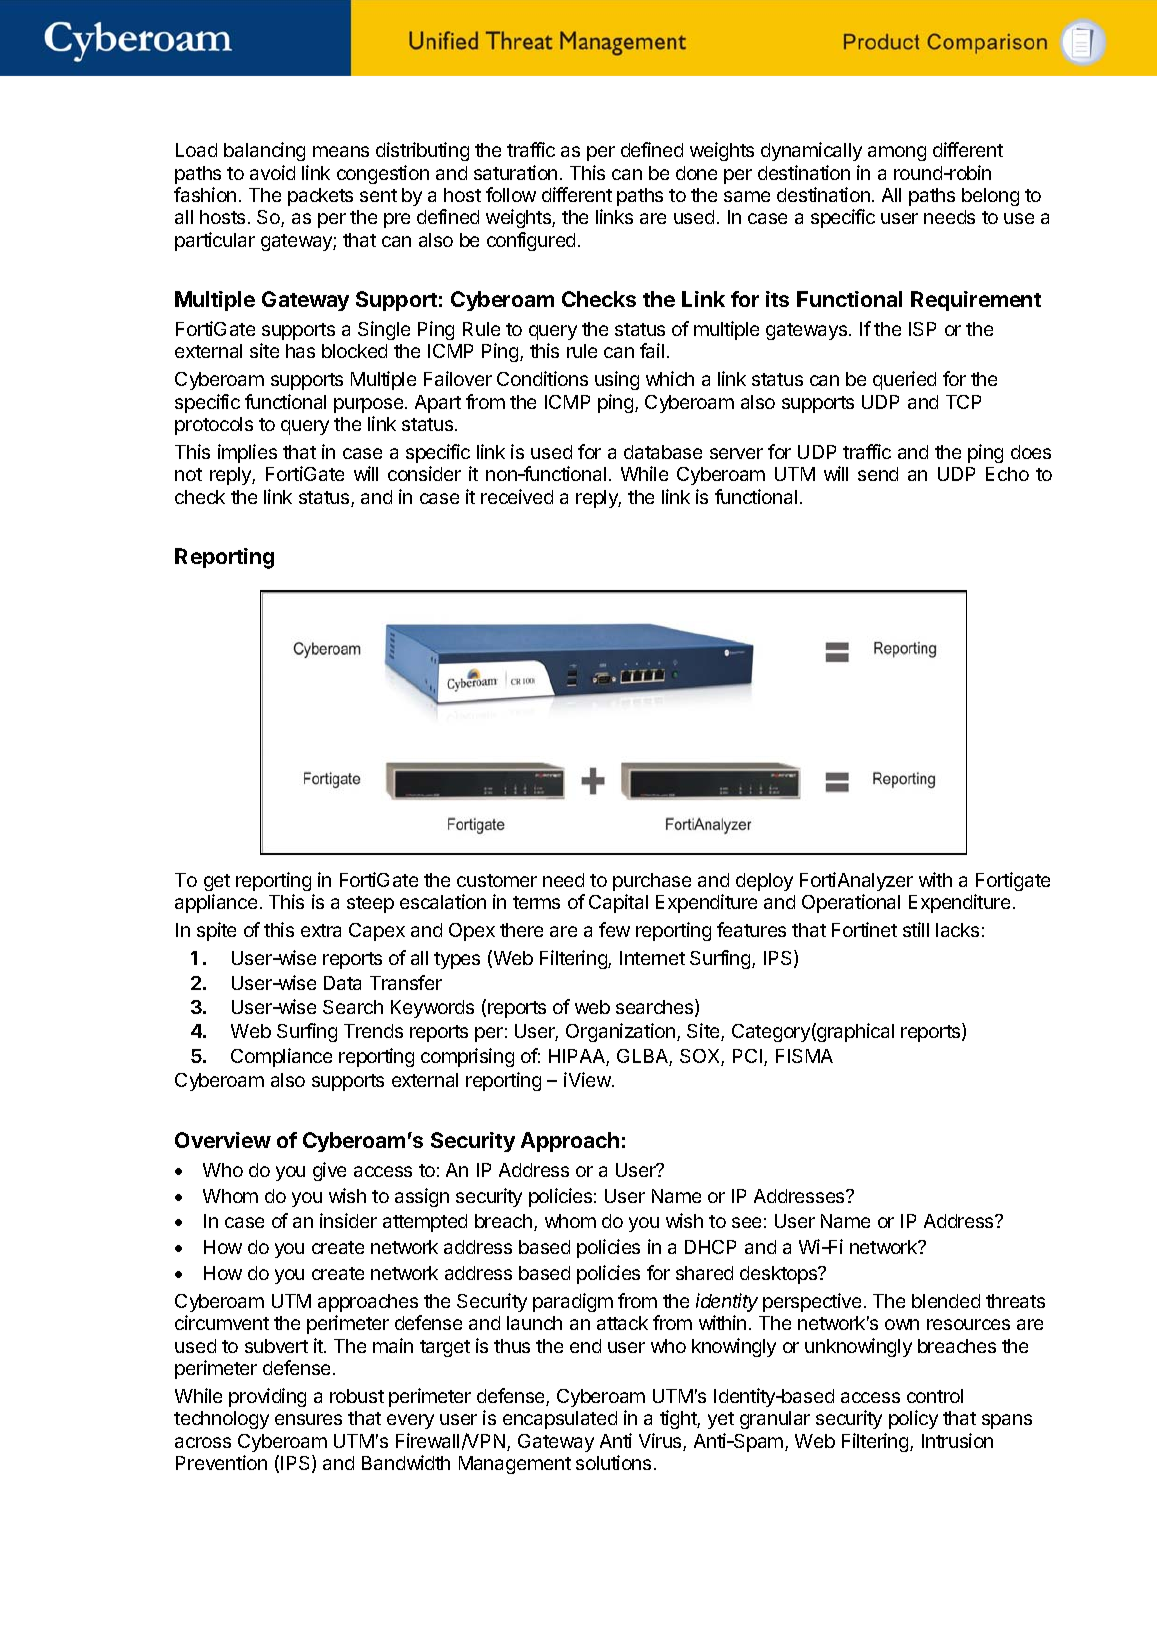  What do you see at coordinates (696, 173) in the image?
I see `done` at bounding box center [696, 173].
